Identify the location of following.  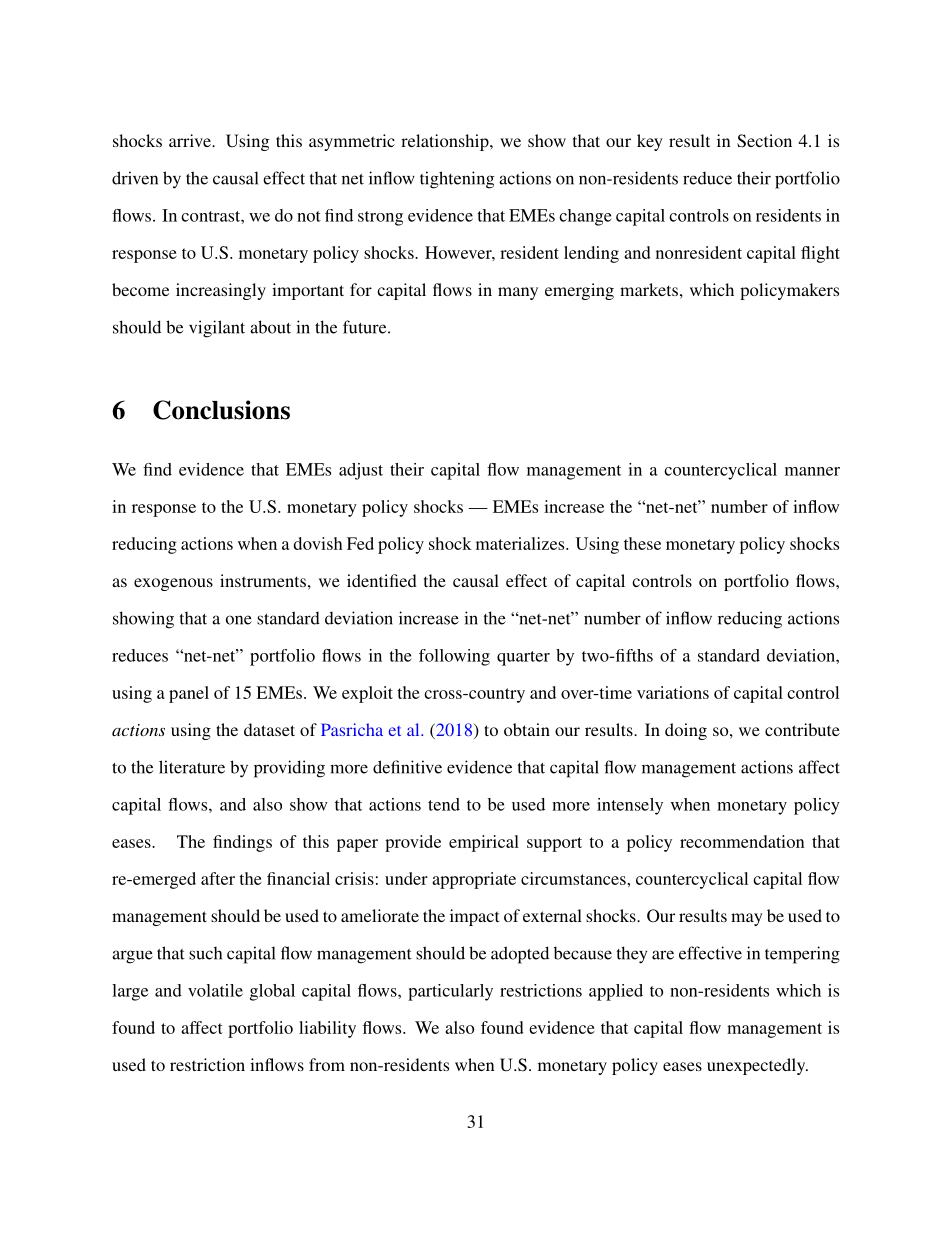
(454, 657).
